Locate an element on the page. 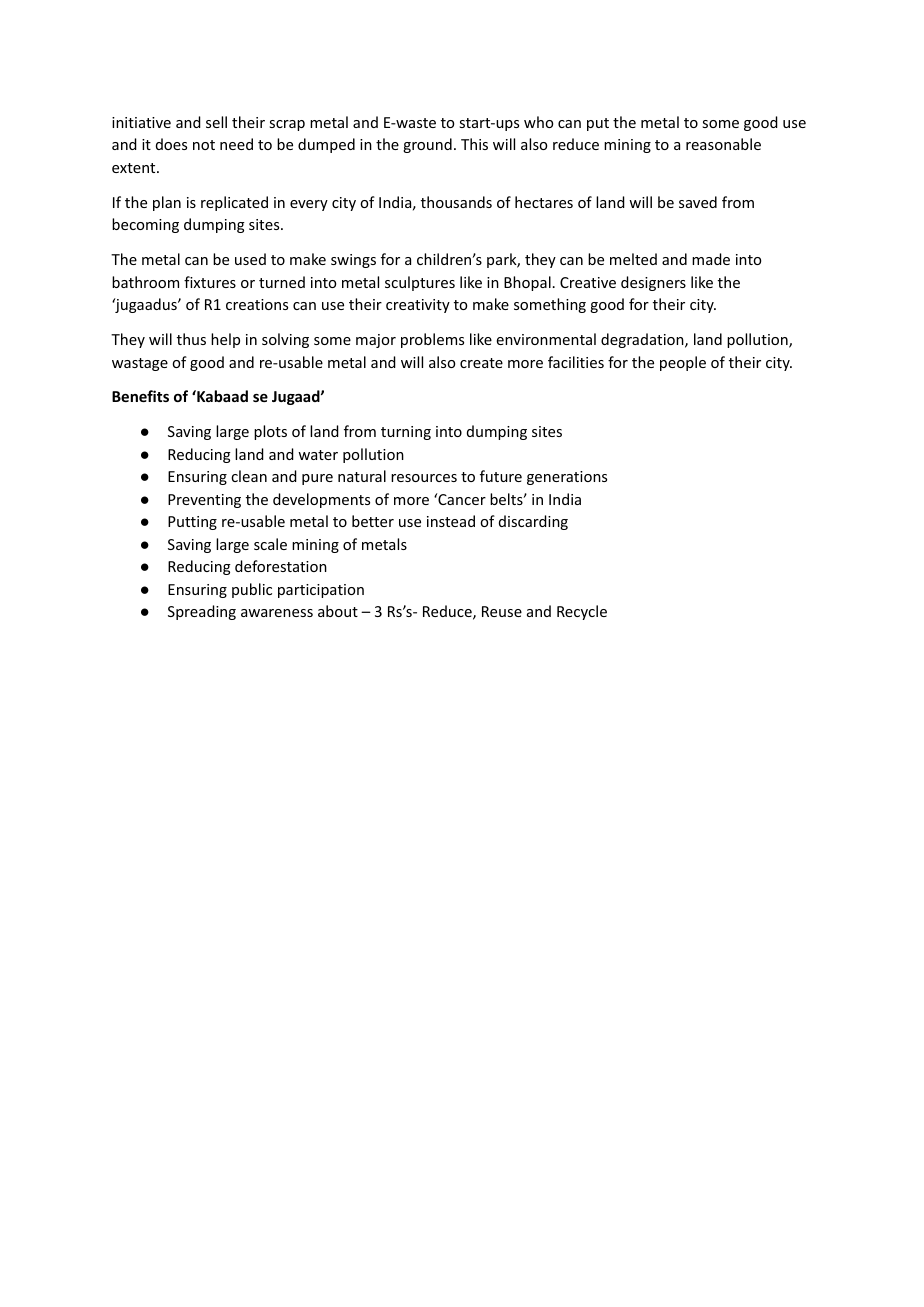  Reuse is located at coordinates (502, 611).
